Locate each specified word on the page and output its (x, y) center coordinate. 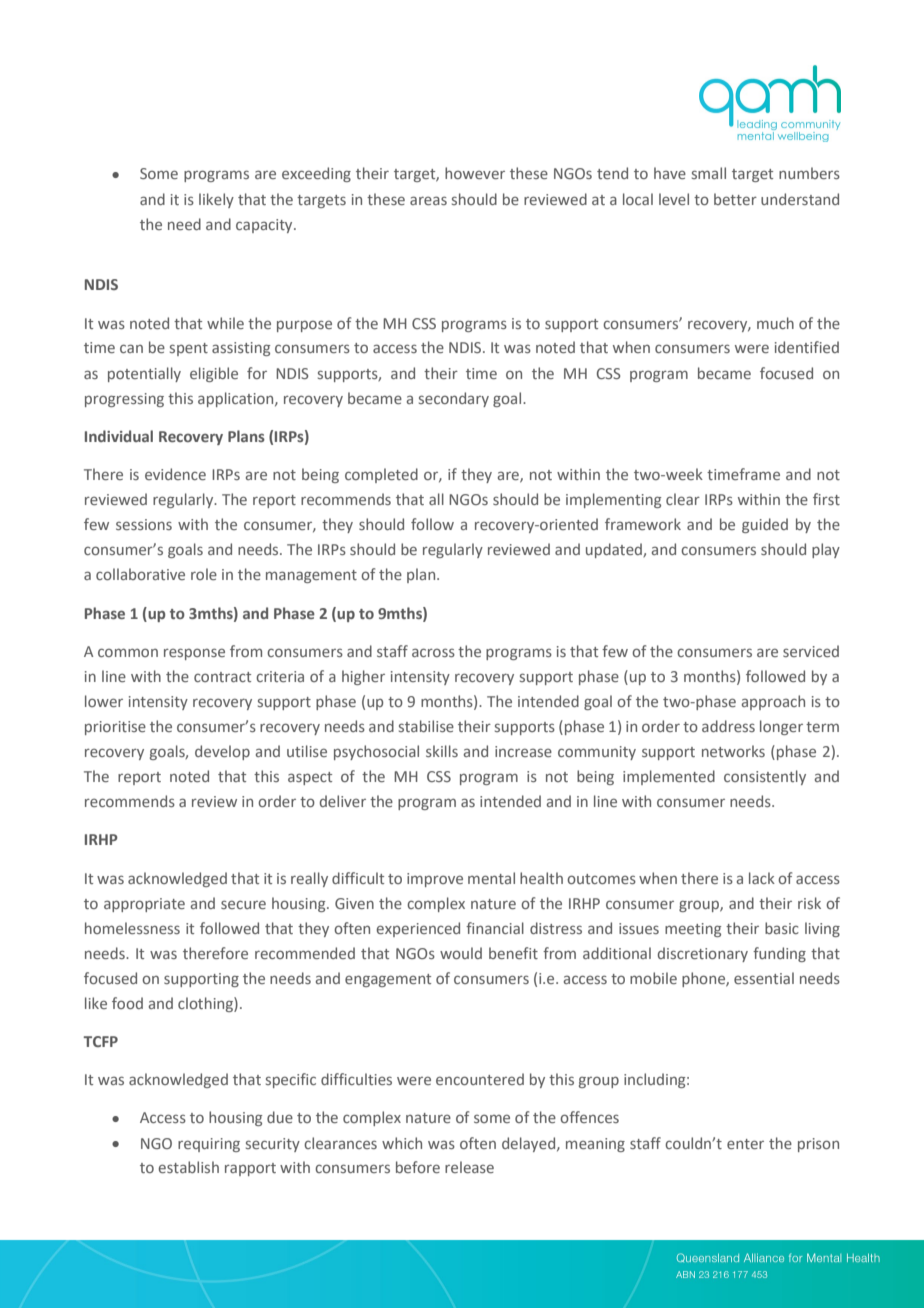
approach (773, 702)
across (433, 652)
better (735, 199)
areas (428, 200)
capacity (265, 226)
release (469, 1167)
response (194, 654)
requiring (209, 1145)
